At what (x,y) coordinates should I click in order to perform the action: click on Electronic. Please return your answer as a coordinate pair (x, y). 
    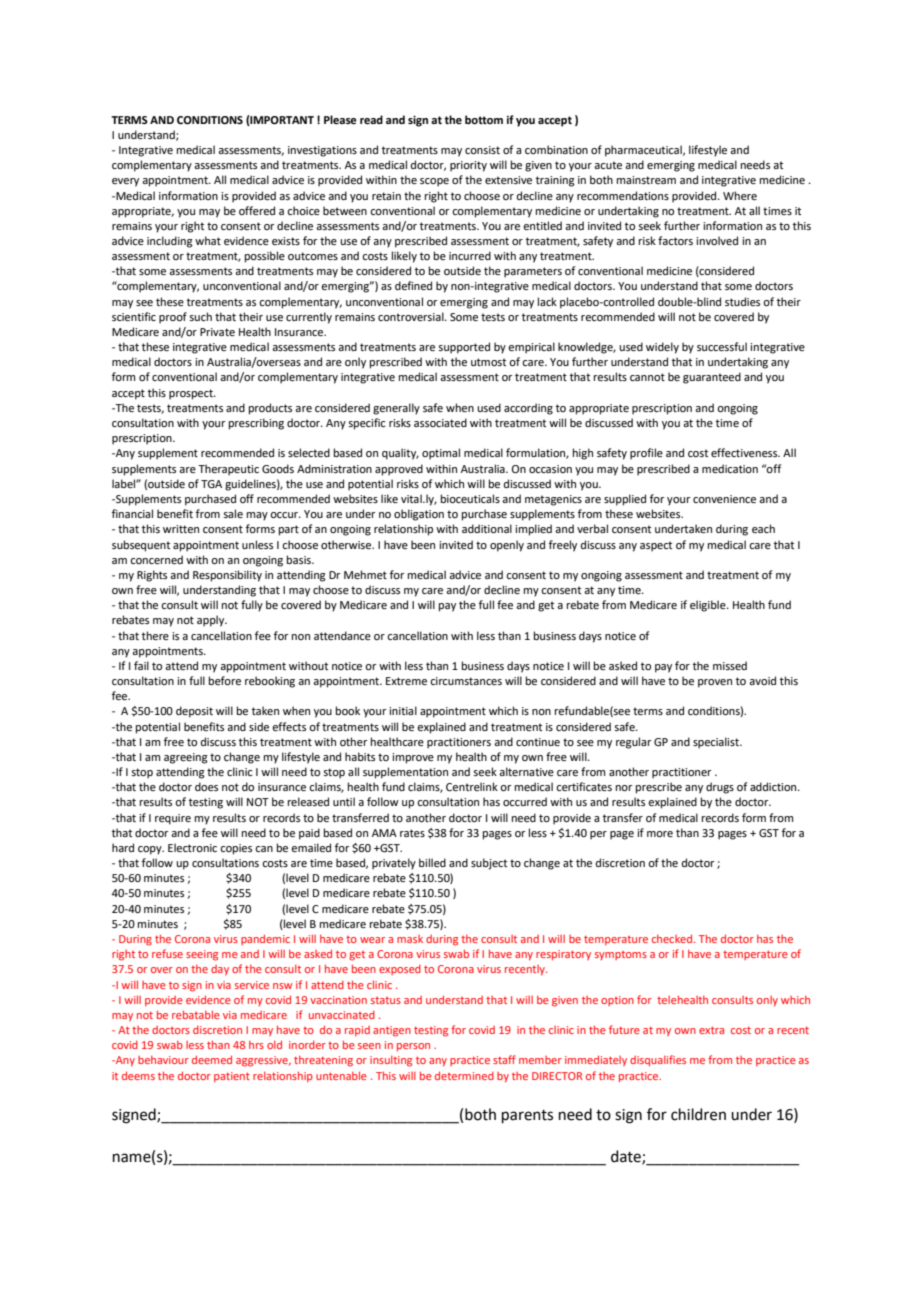
    Looking at the image, I should click on (192, 847).
